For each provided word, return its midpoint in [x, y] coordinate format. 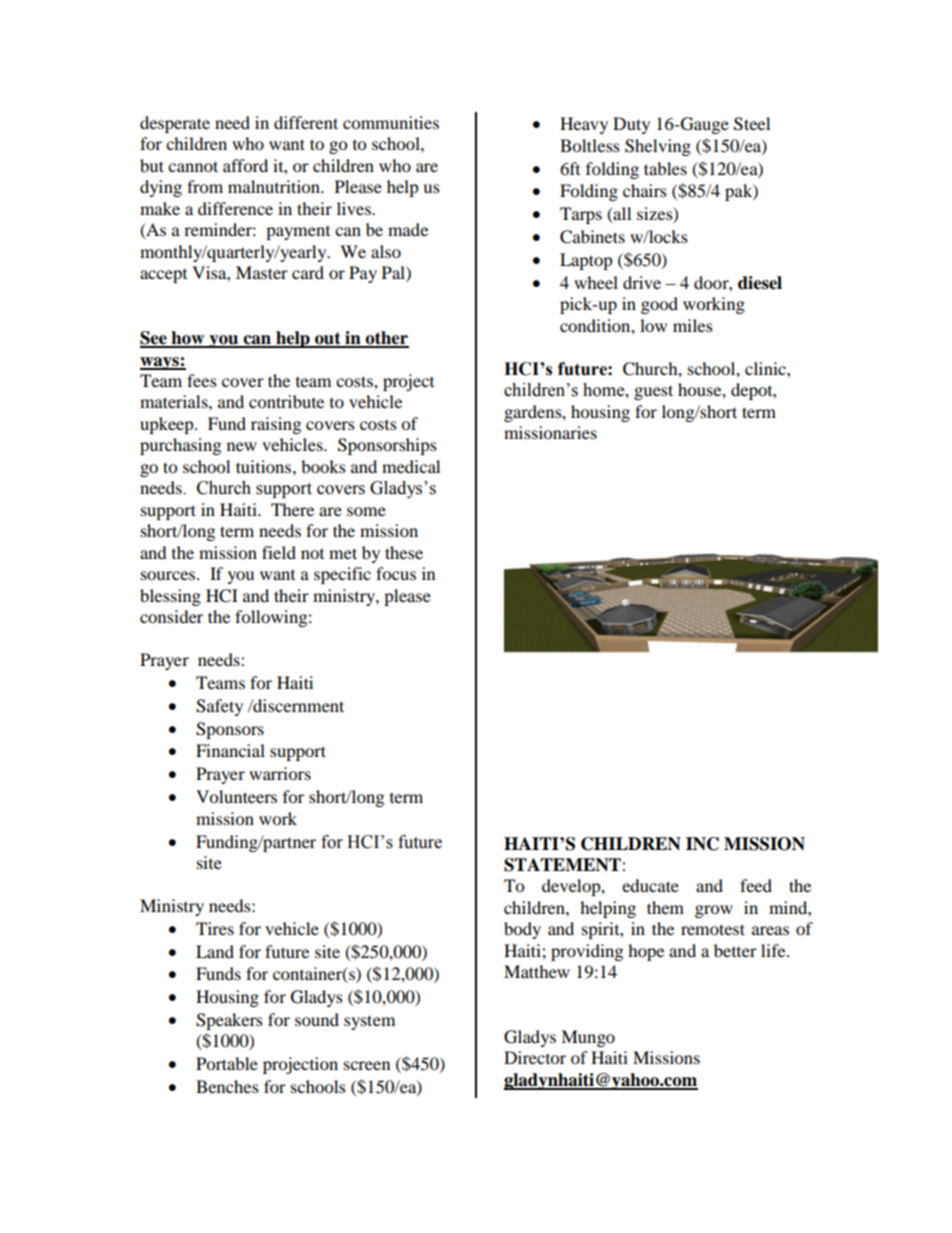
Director [535, 1057]
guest [653, 392]
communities [391, 122]
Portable [227, 1063]
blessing [170, 597]
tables [665, 168]
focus [396, 573]
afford [245, 165]
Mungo [588, 1038]
